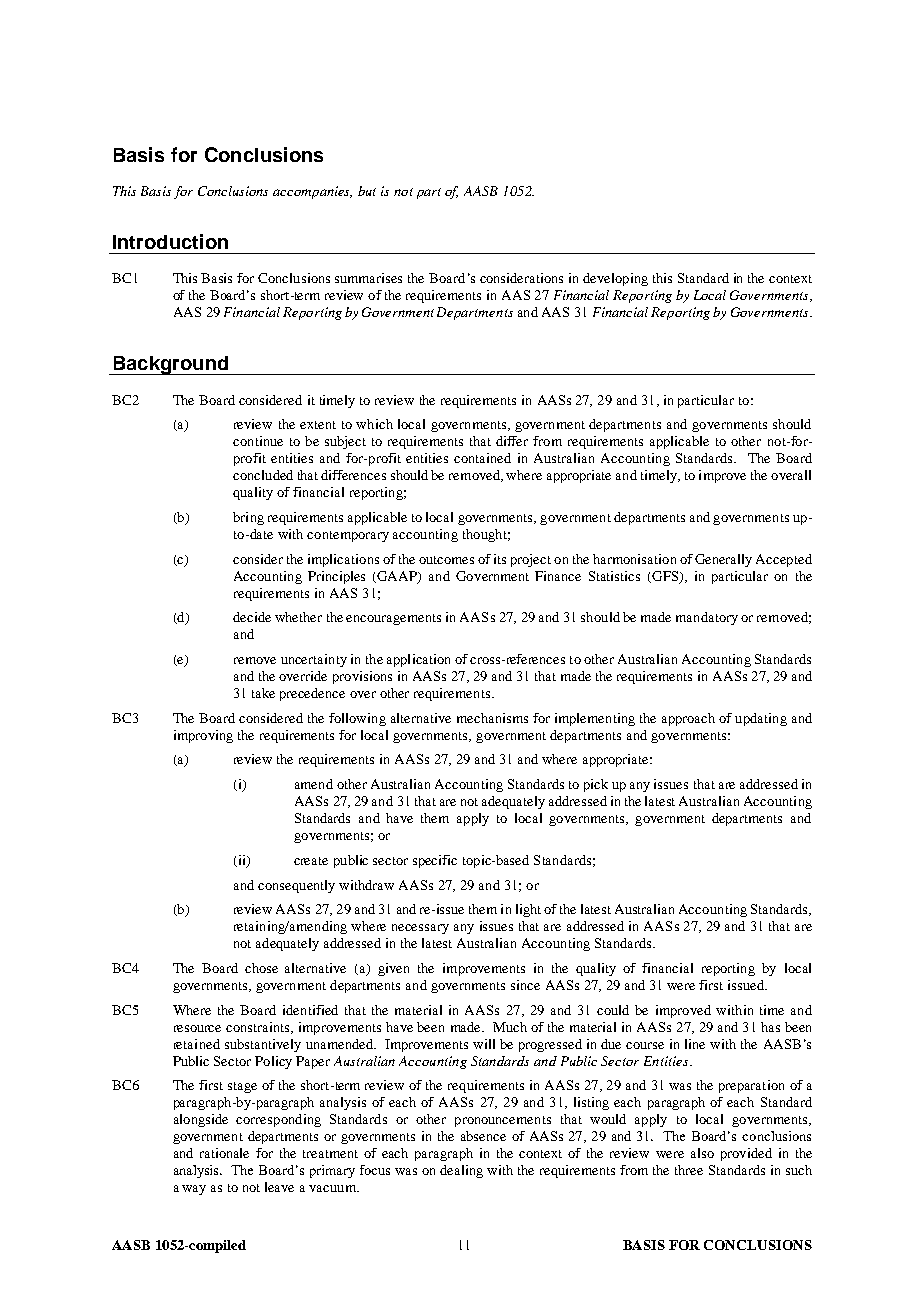 The width and height of the screenshot is (924, 1308). I want to click on chose, so click(261, 968).
